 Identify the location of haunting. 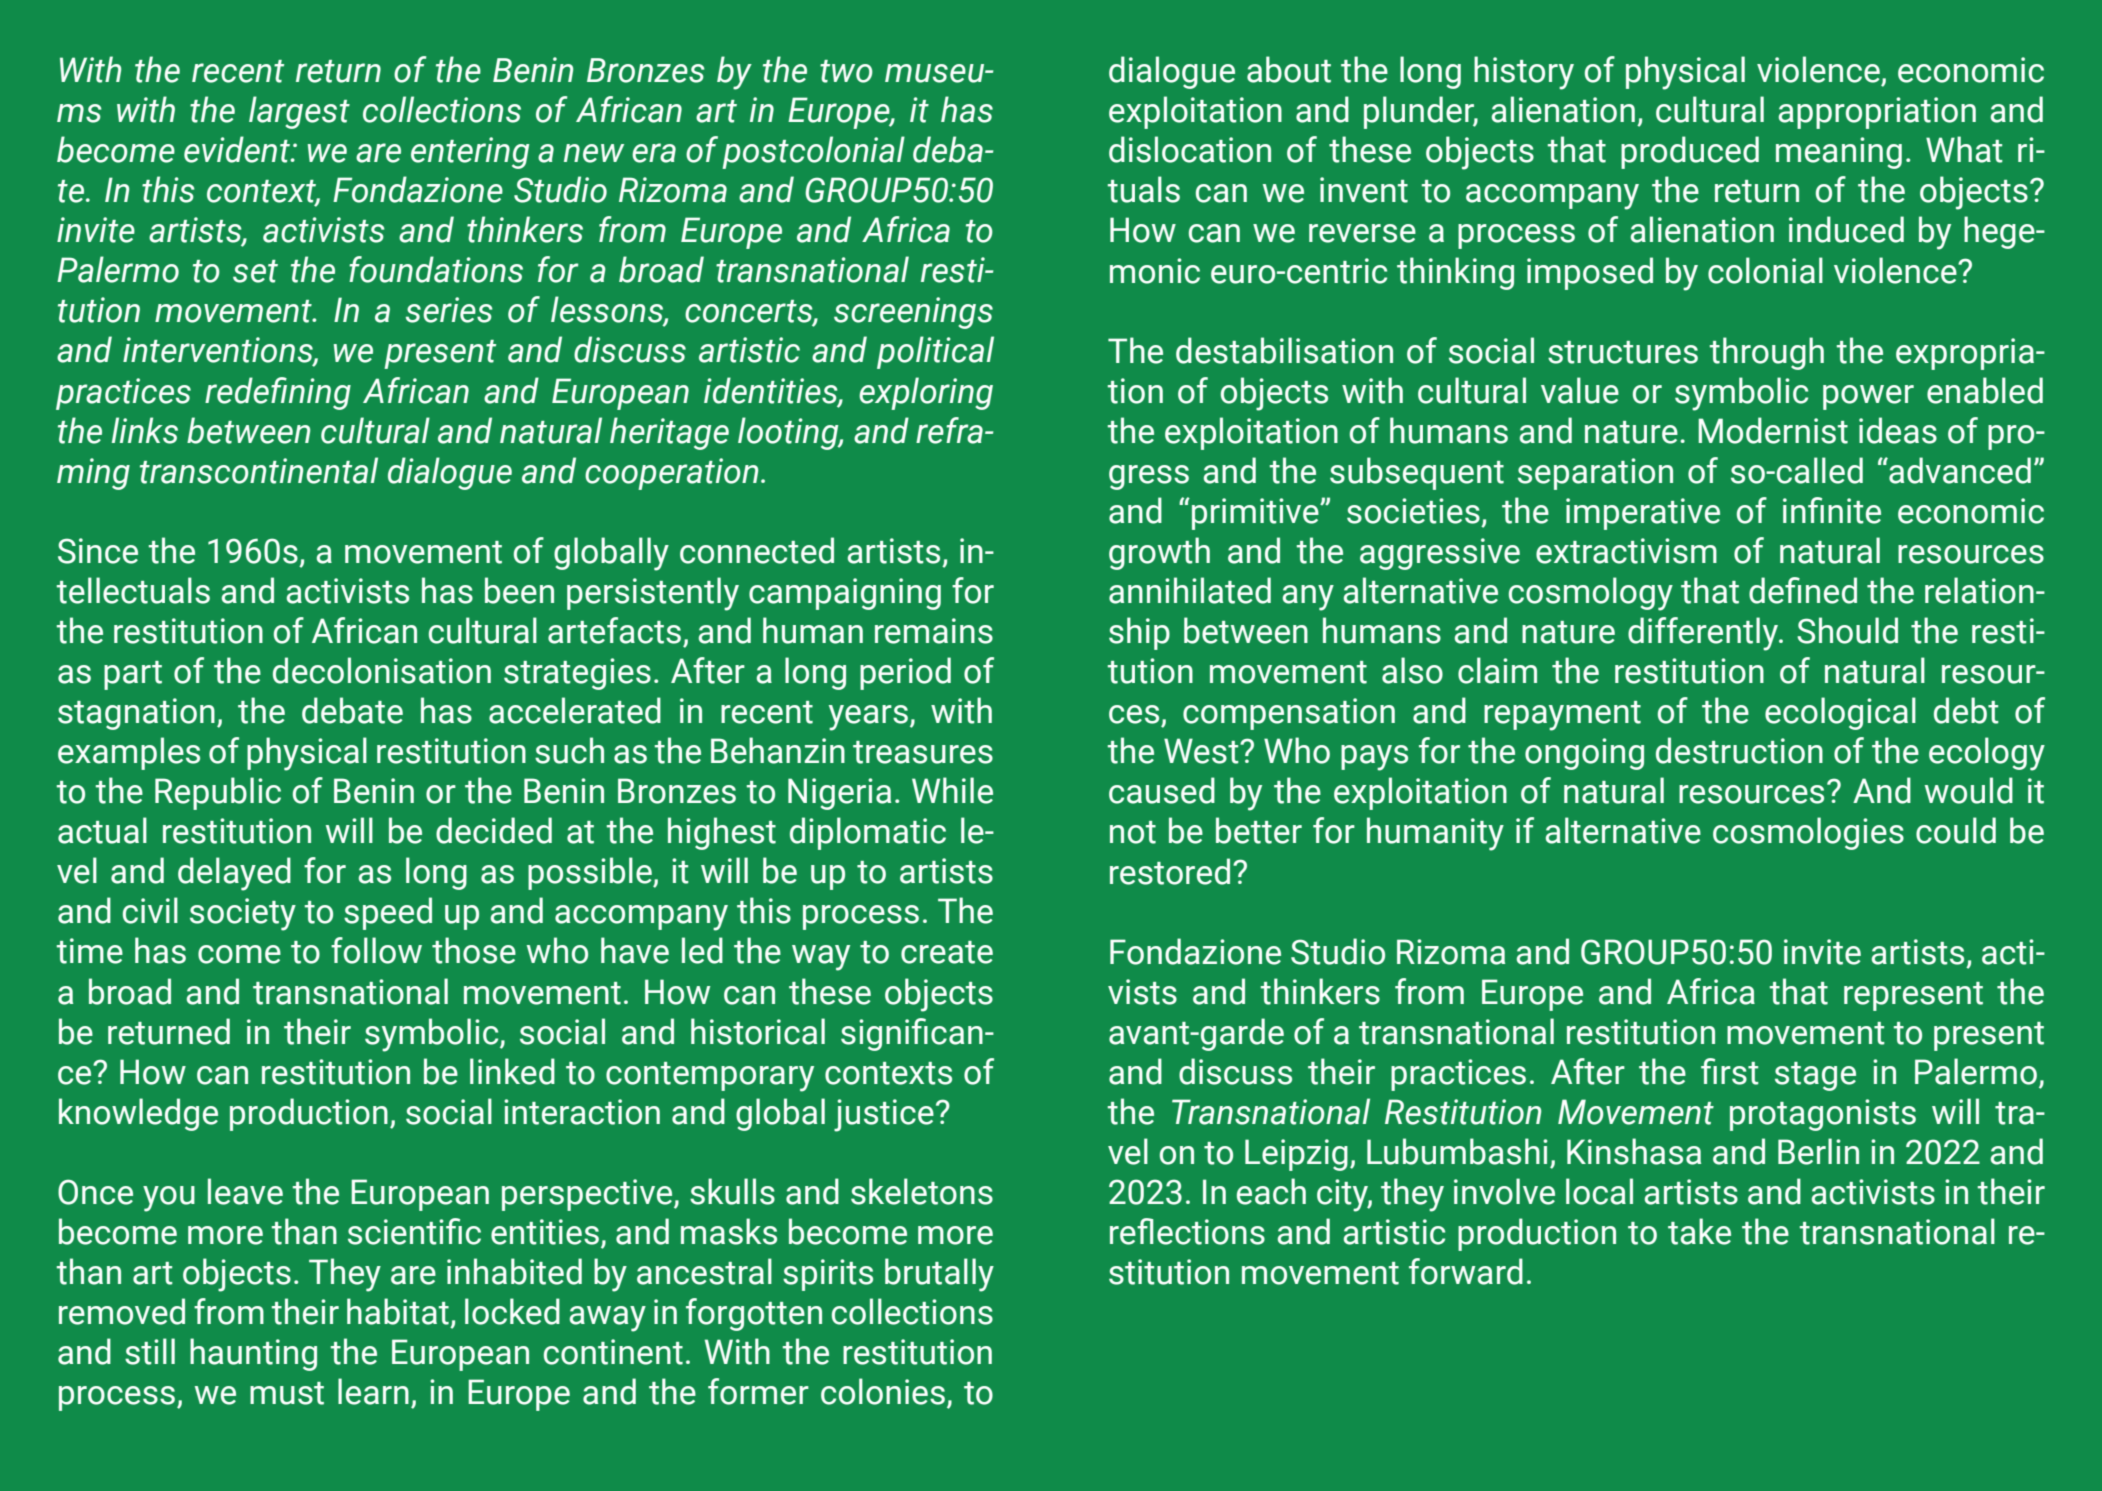
(253, 1354).
